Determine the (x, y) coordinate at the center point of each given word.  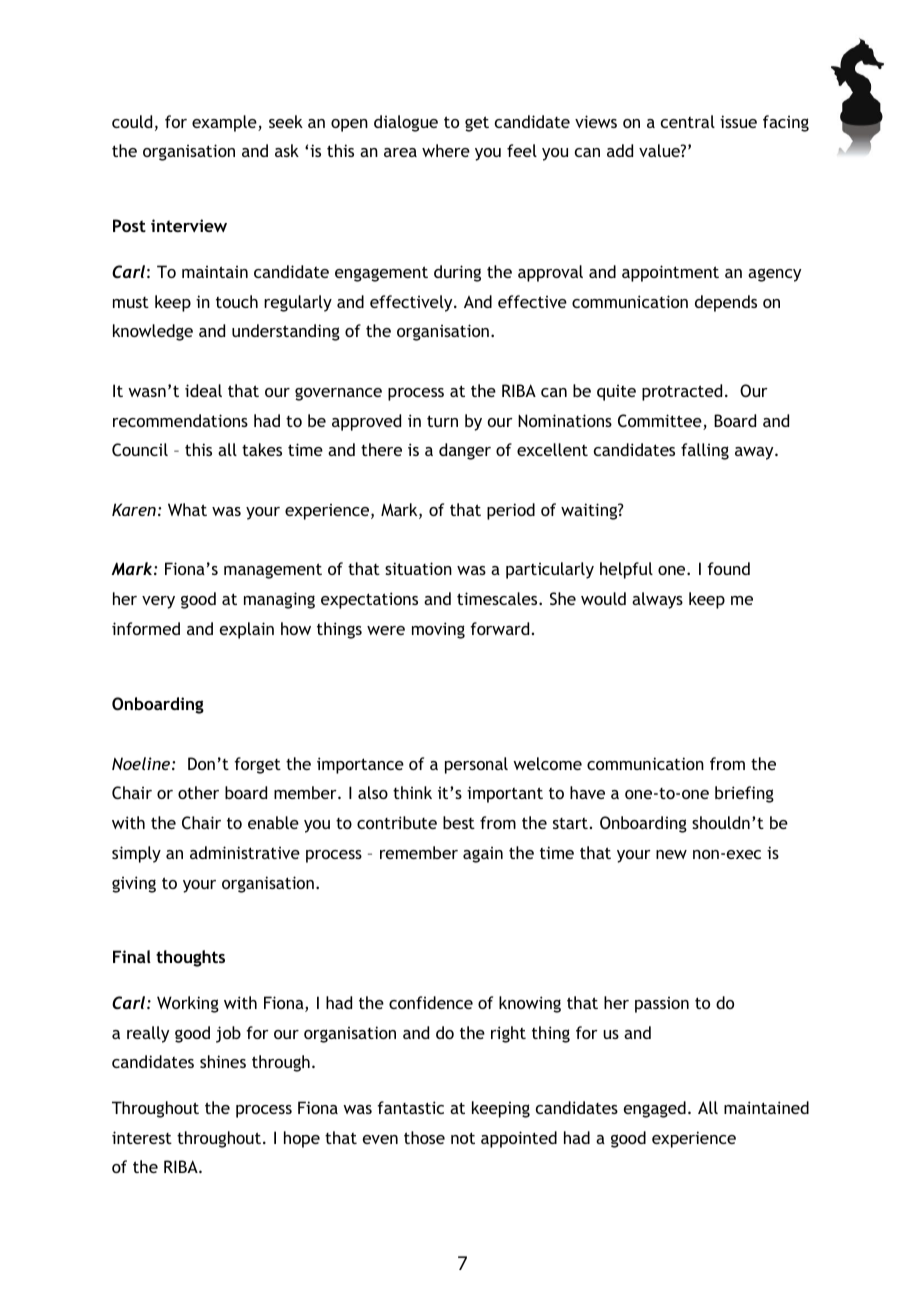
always (657, 600)
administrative (245, 852)
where (446, 150)
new (671, 854)
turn (442, 421)
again (483, 855)
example (225, 123)
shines (223, 1061)
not (463, 1138)
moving (438, 630)
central (688, 121)
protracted (682, 392)
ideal (203, 390)
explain (247, 630)
